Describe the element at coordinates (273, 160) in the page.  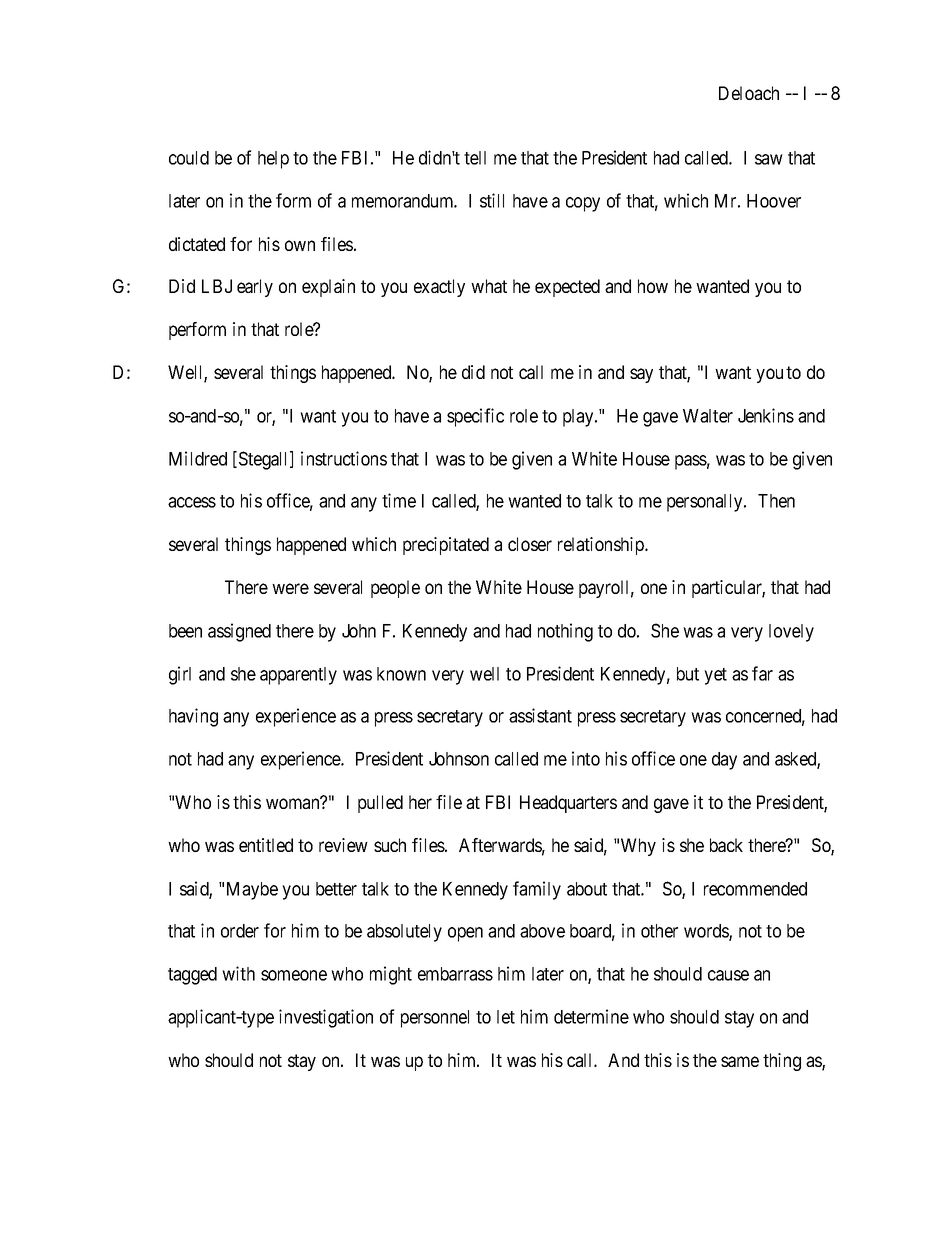
I see `help` at that location.
